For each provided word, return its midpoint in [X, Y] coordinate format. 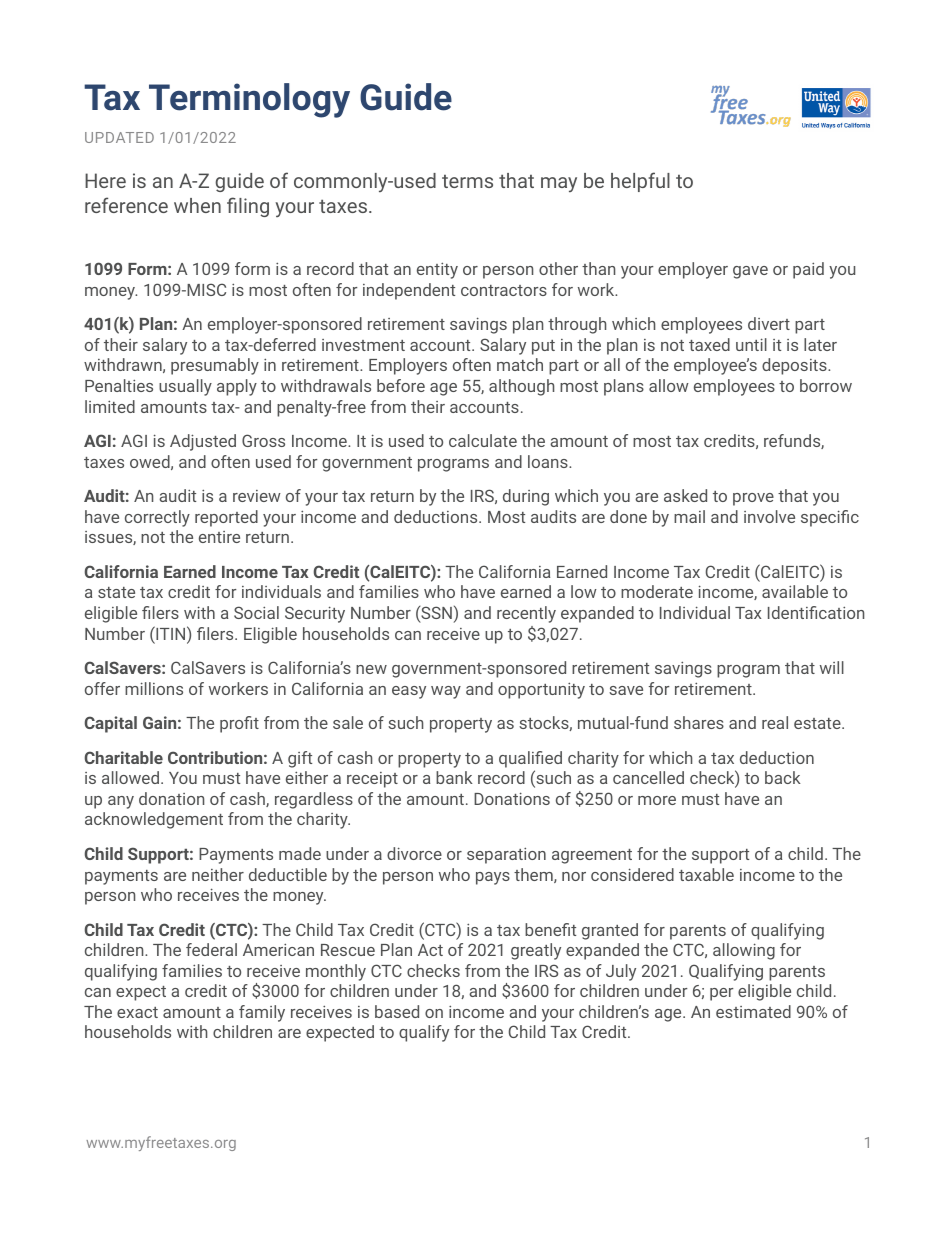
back [783, 777]
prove [753, 499]
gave [750, 272]
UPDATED [119, 137]
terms [467, 181]
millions [154, 688]
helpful [640, 182]
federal [211, 949]
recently [526, 614]
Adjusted [203, 442]
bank [454, 777]
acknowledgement [154, 820]
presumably [215, 366]
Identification [816, 612]
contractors [504, 290]
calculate [483, 440]
